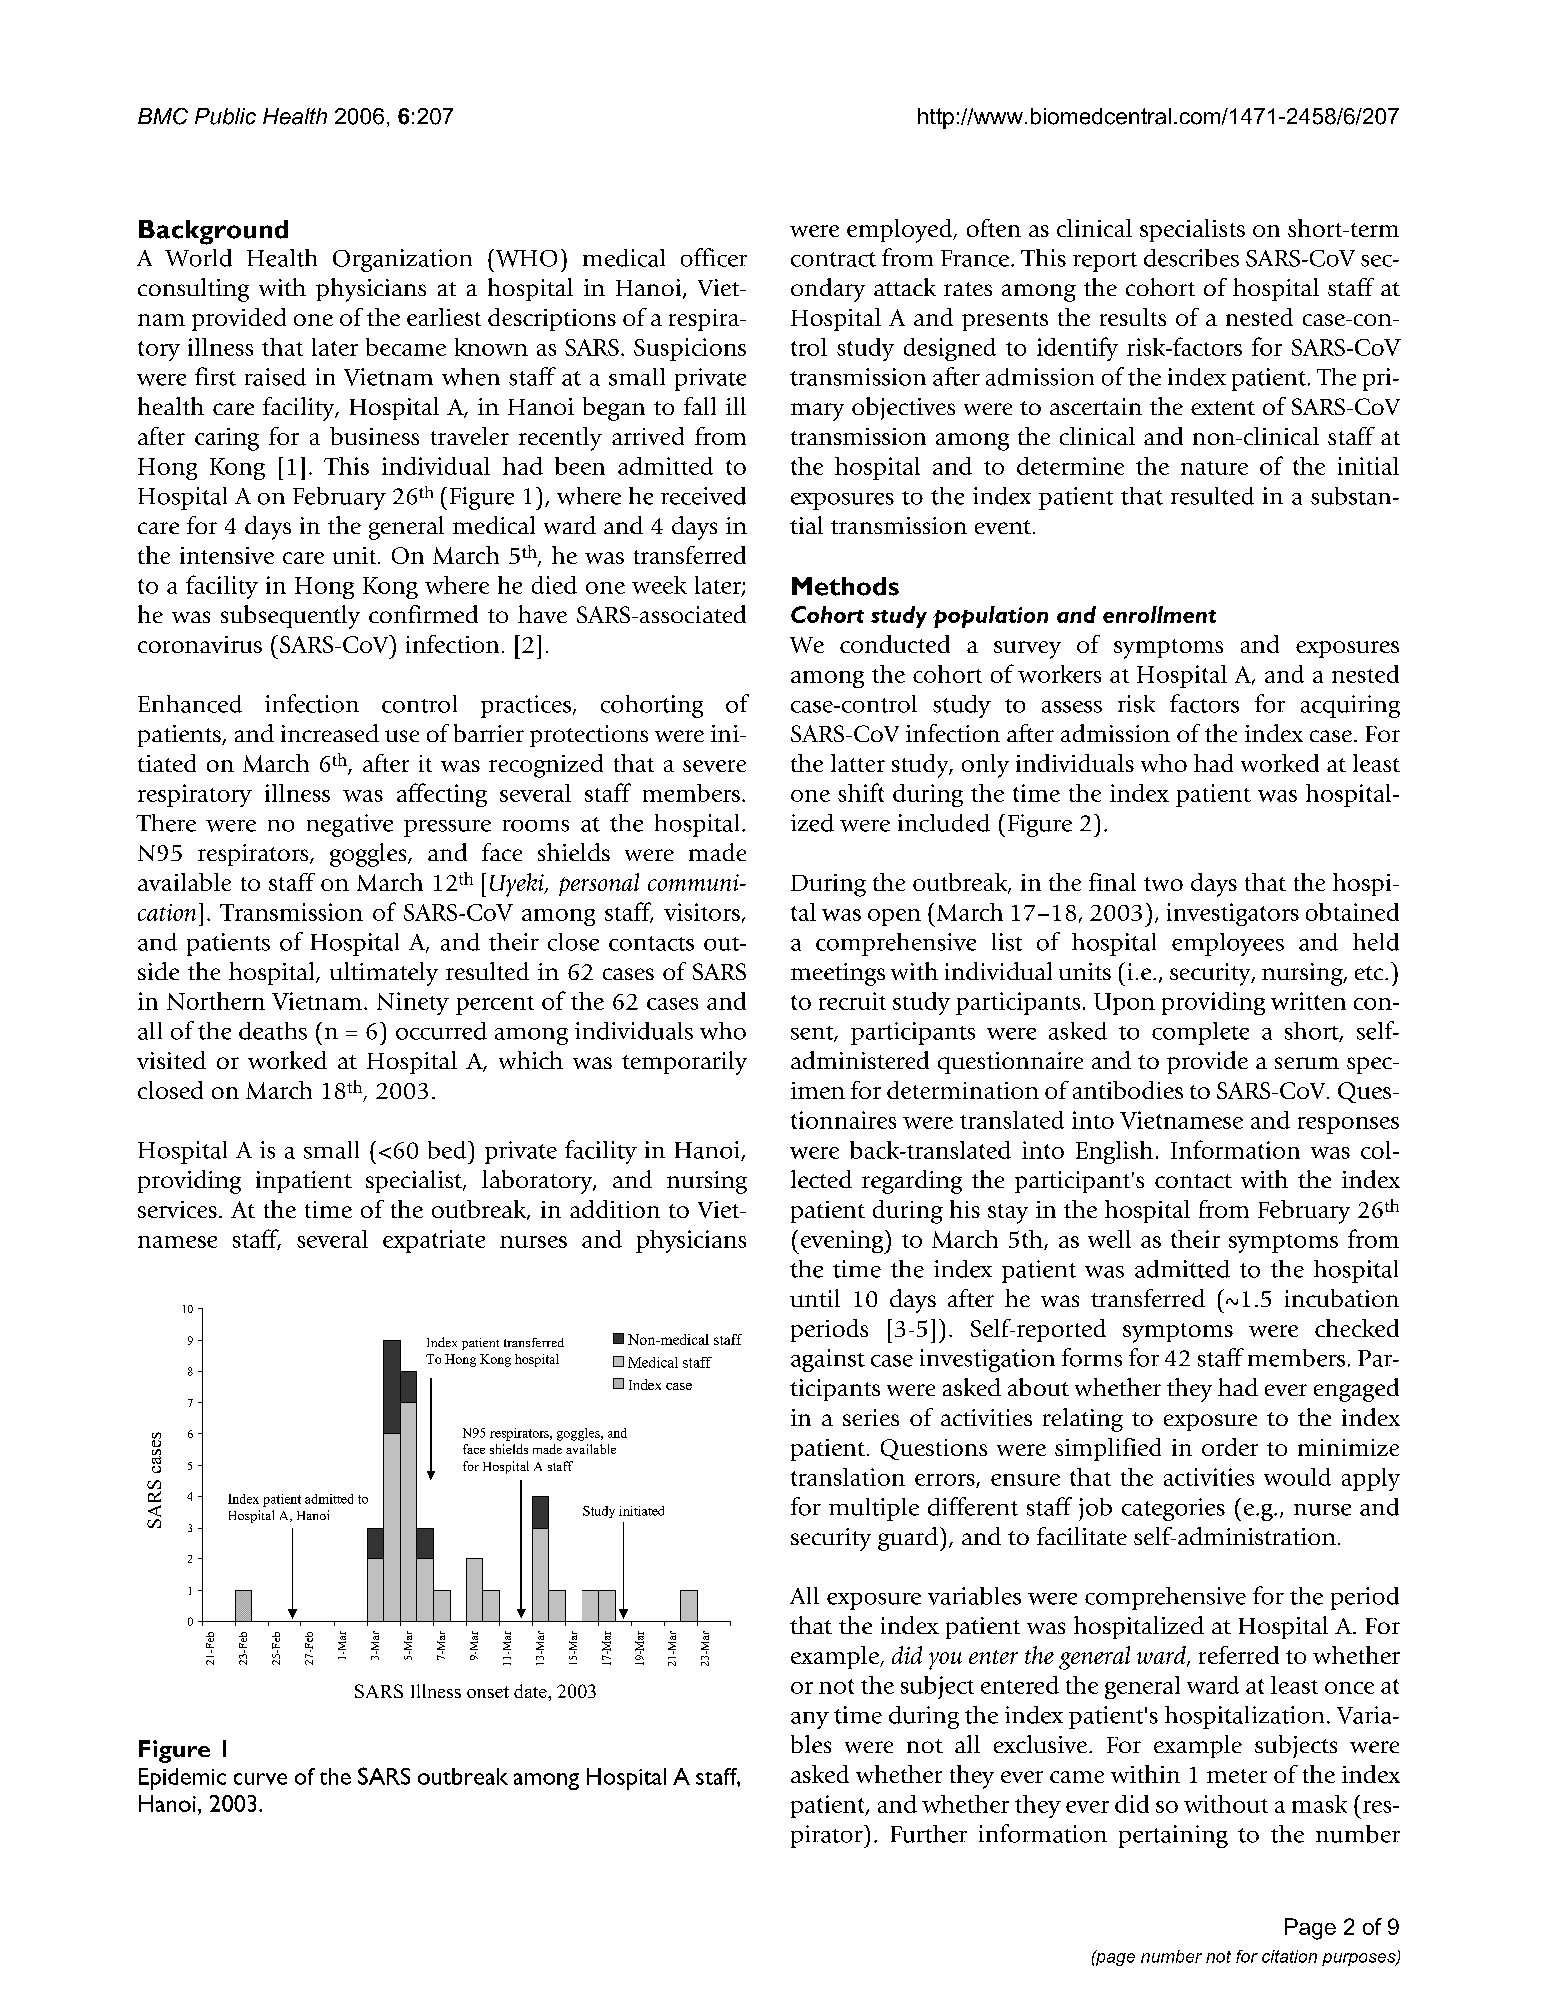 The image size is (1544, 2004). I want to click on any, so click(810, 1720).
